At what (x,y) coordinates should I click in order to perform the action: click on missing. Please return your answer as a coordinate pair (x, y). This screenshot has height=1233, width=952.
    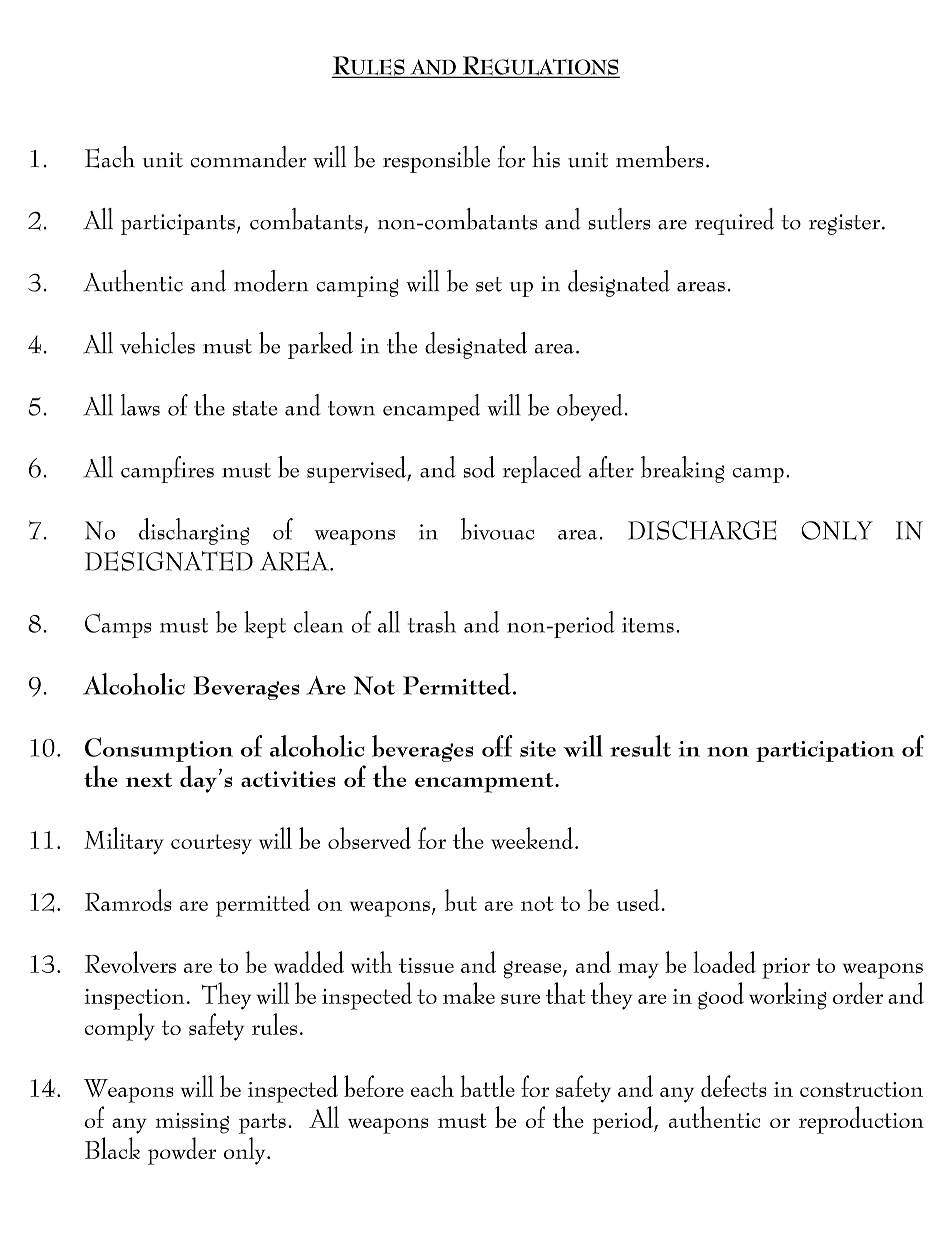
    Looking at the image, I should click on (192, 1123).
